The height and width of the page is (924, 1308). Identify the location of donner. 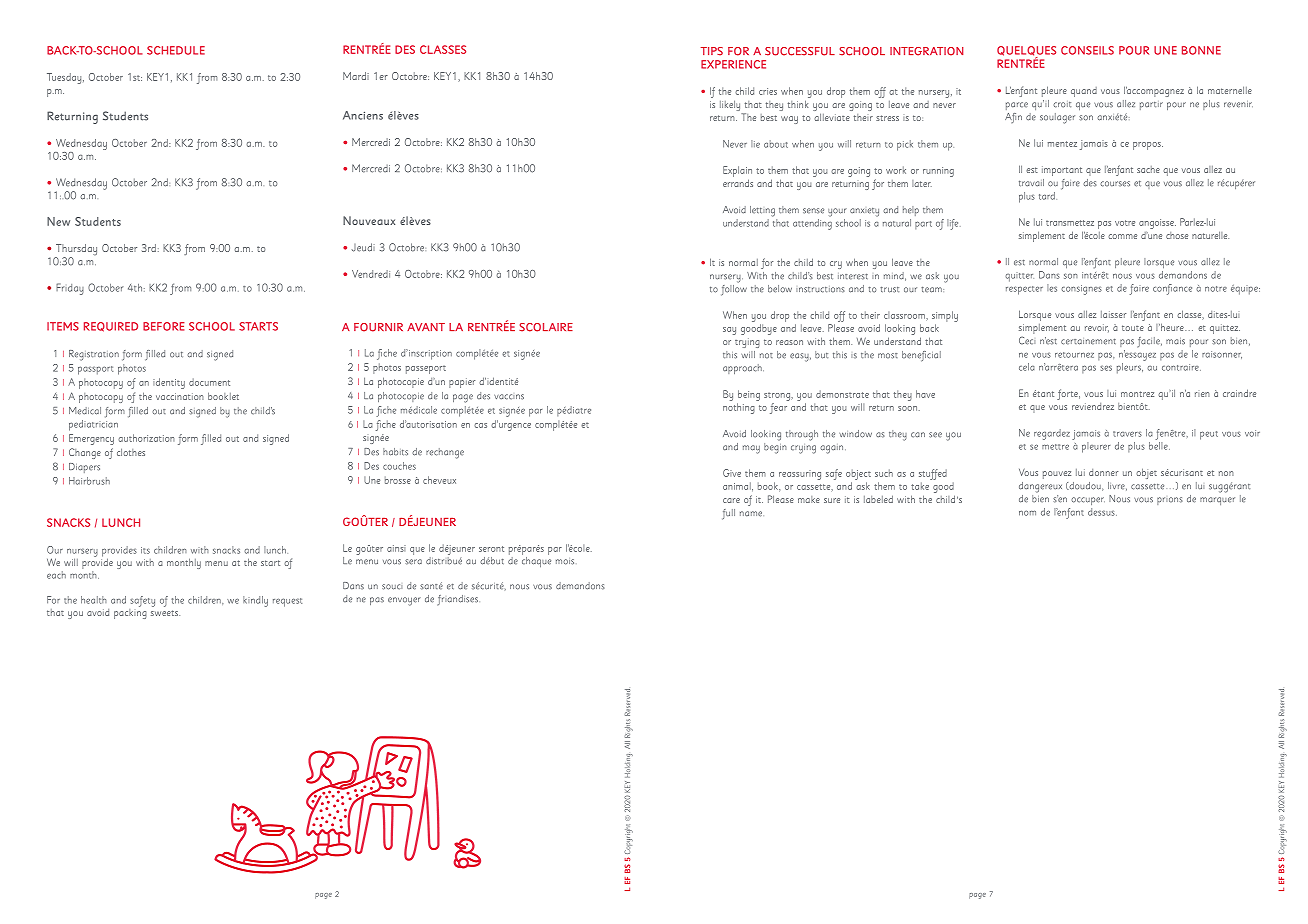
(1103, 472).
